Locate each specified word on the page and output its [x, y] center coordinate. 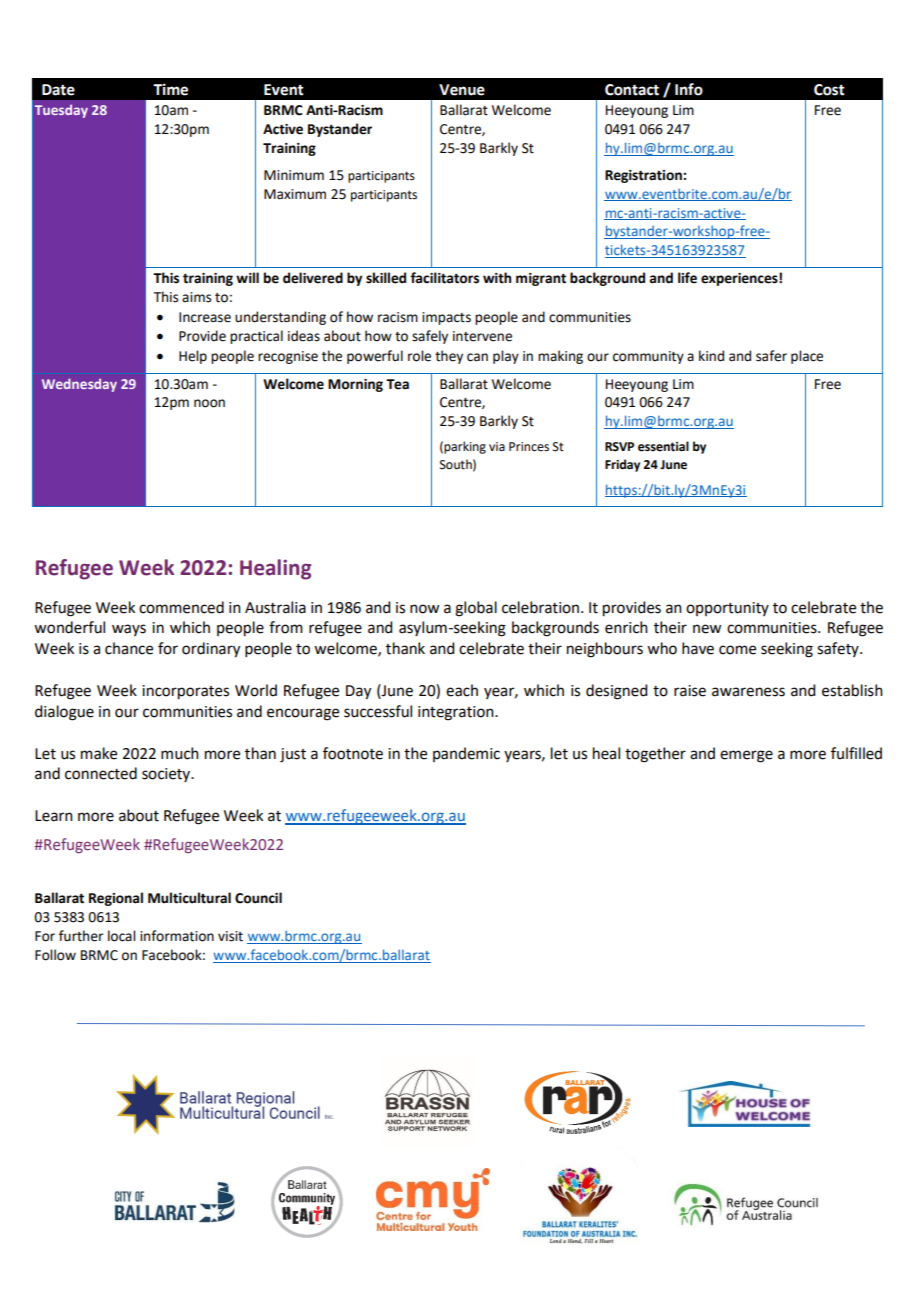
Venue [462, 90]
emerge [746, 756]
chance [129, 648]
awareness [748, 692]
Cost [829, 90]
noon [209, 403]
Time [170, 89]
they [449, 357]
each [462, 690]
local [121, 936]
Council [258, 898]
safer [771, 356]
